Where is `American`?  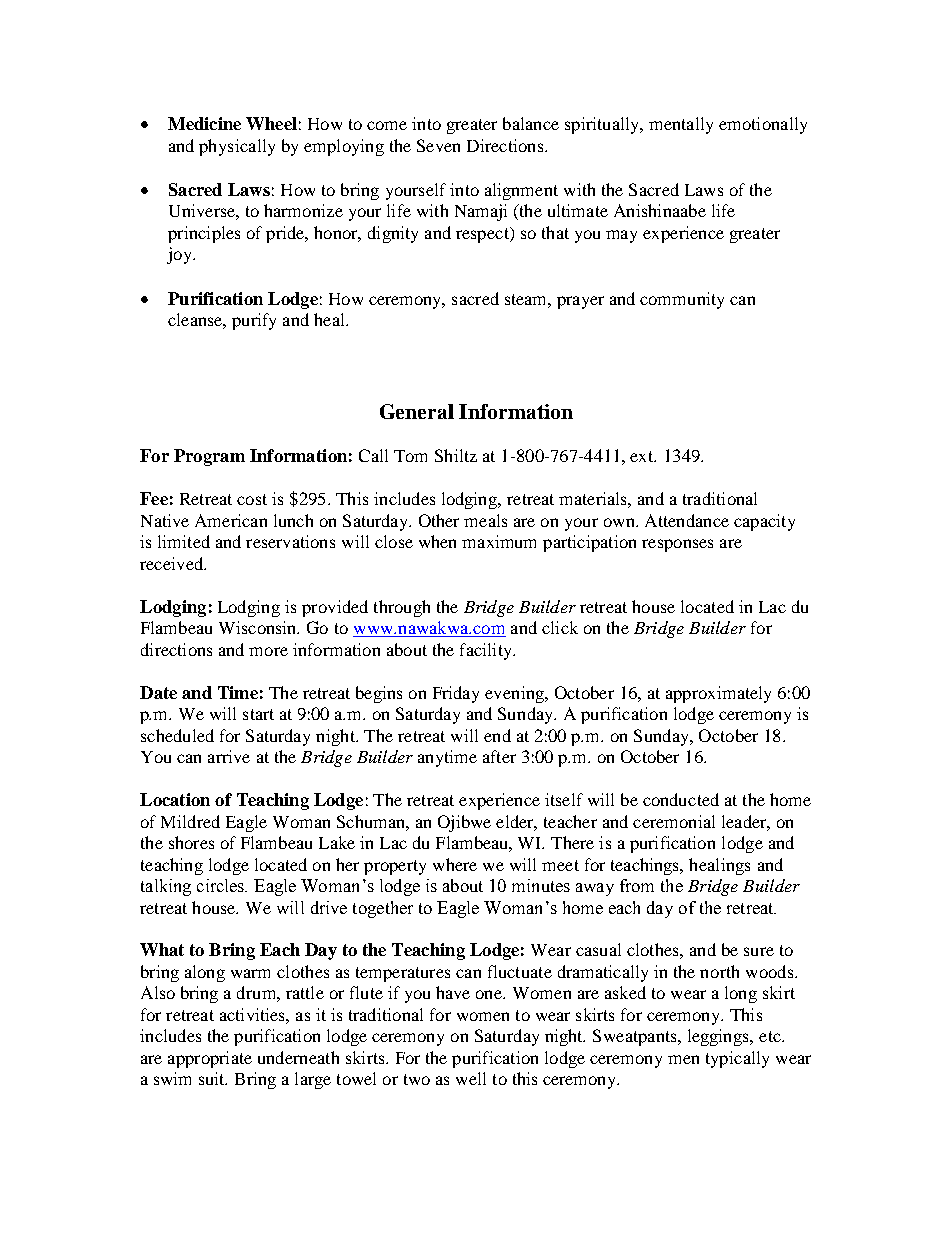 American is located at coordinates (231, 520).
